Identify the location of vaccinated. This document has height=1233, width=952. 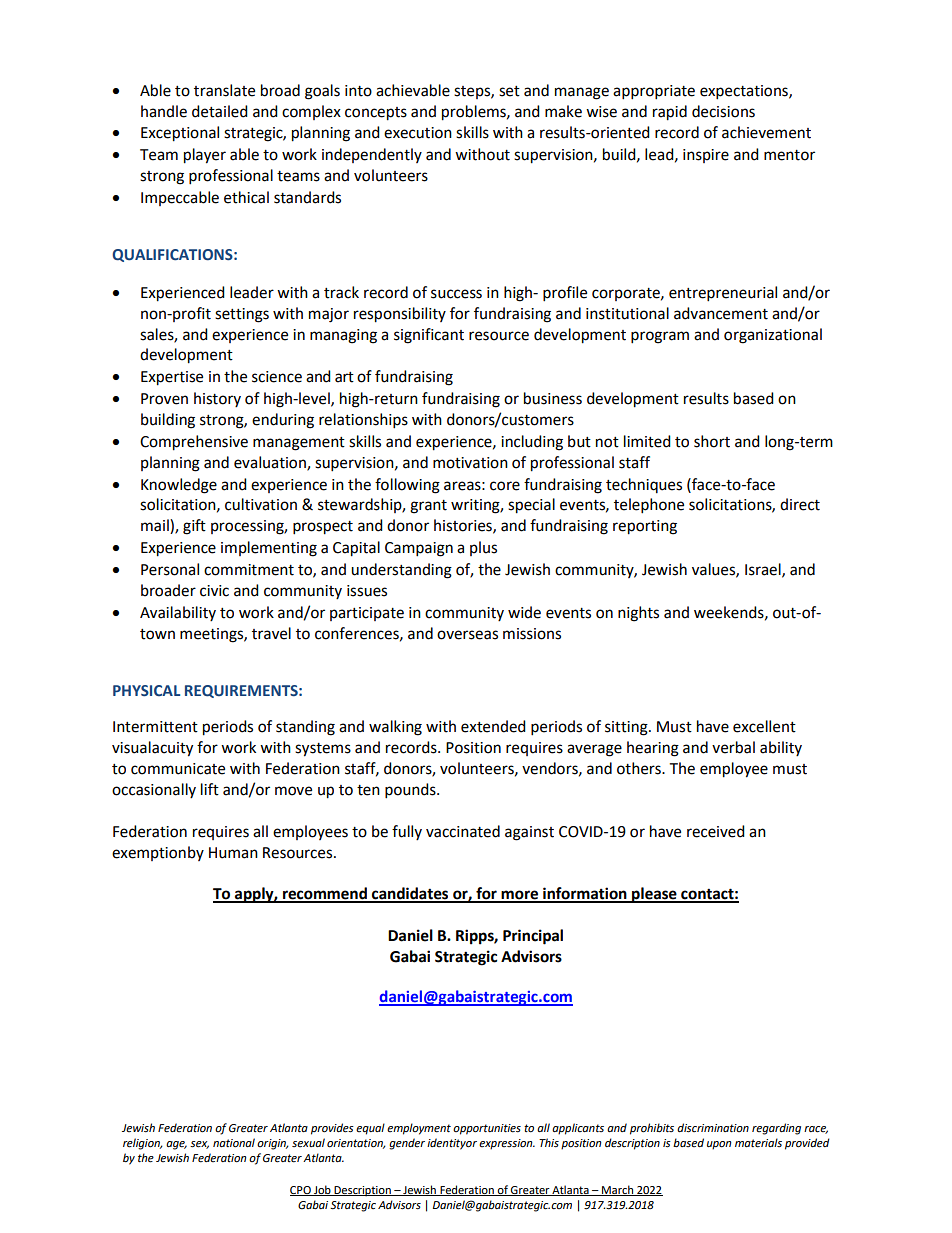
(463, 831).
